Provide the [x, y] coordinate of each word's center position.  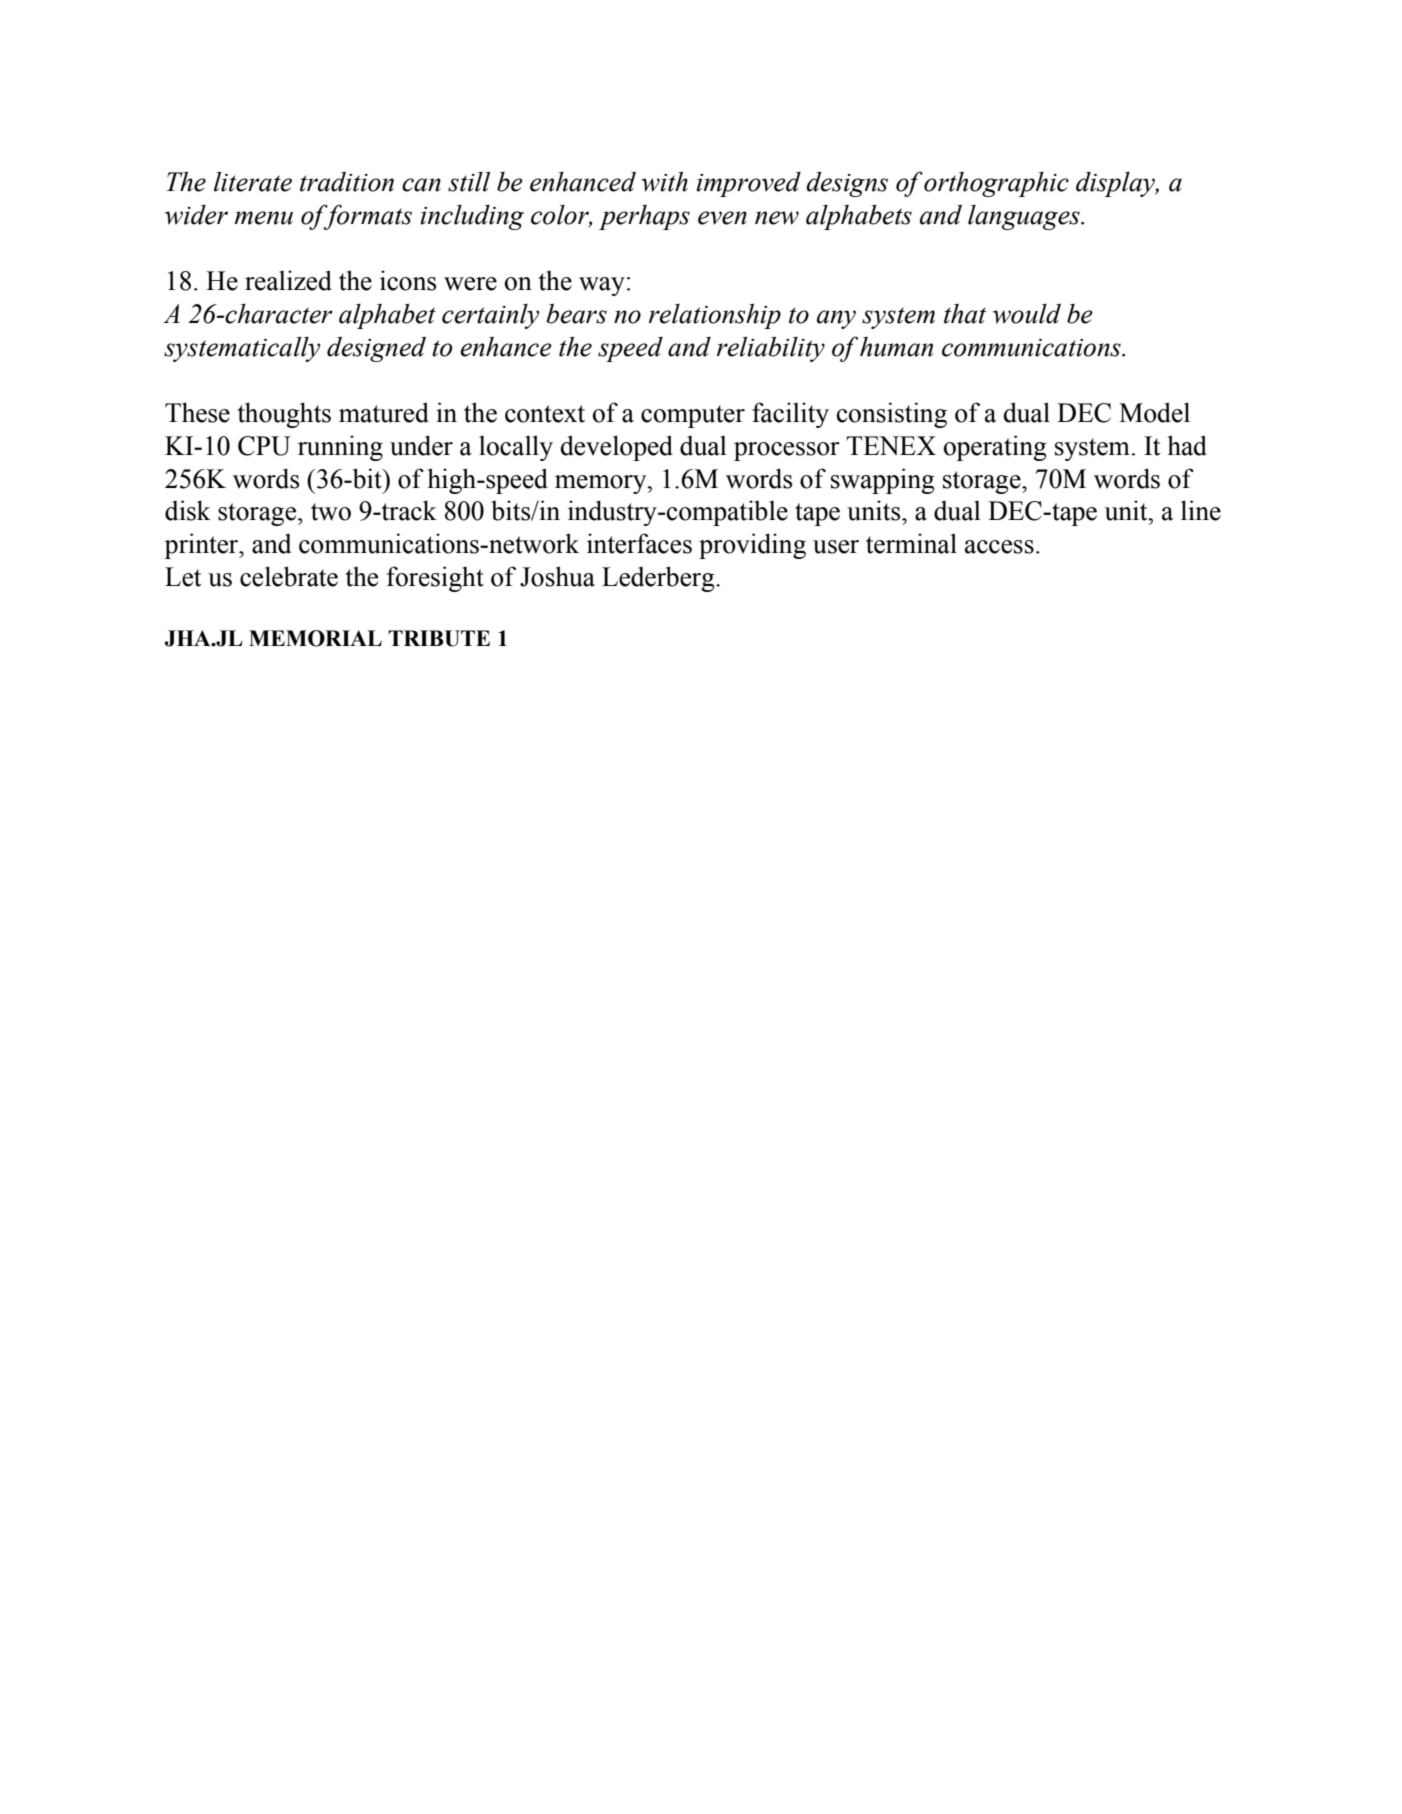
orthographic [996, 184]
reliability [771, 349]
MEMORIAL [315, 638]
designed [376, 349]
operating [995, 448]
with [665, 181]
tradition [347, 181]
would [1027, 313]
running [340, 448]
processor [787, 451]
